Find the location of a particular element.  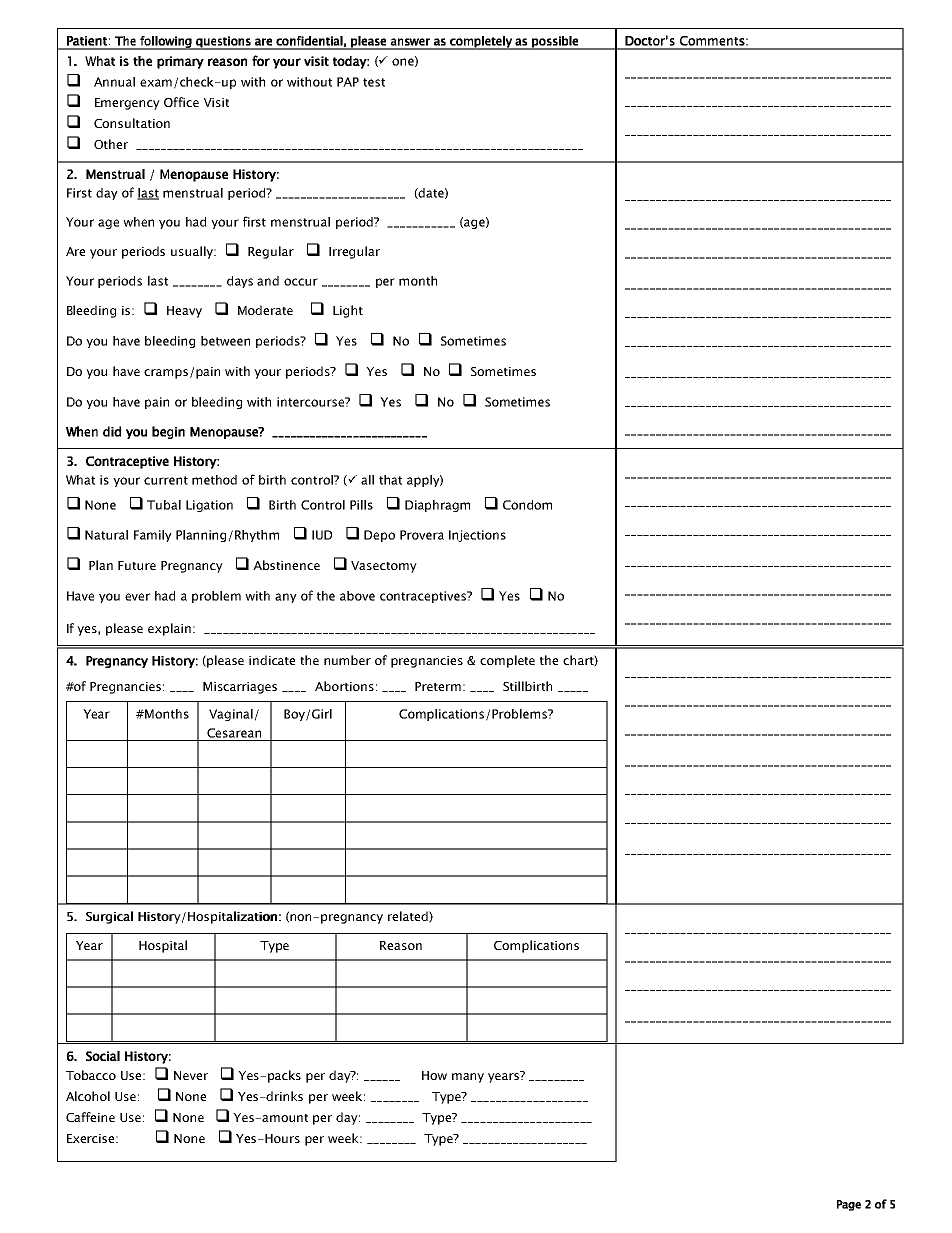

possible is located at coordinates (555, 43).
